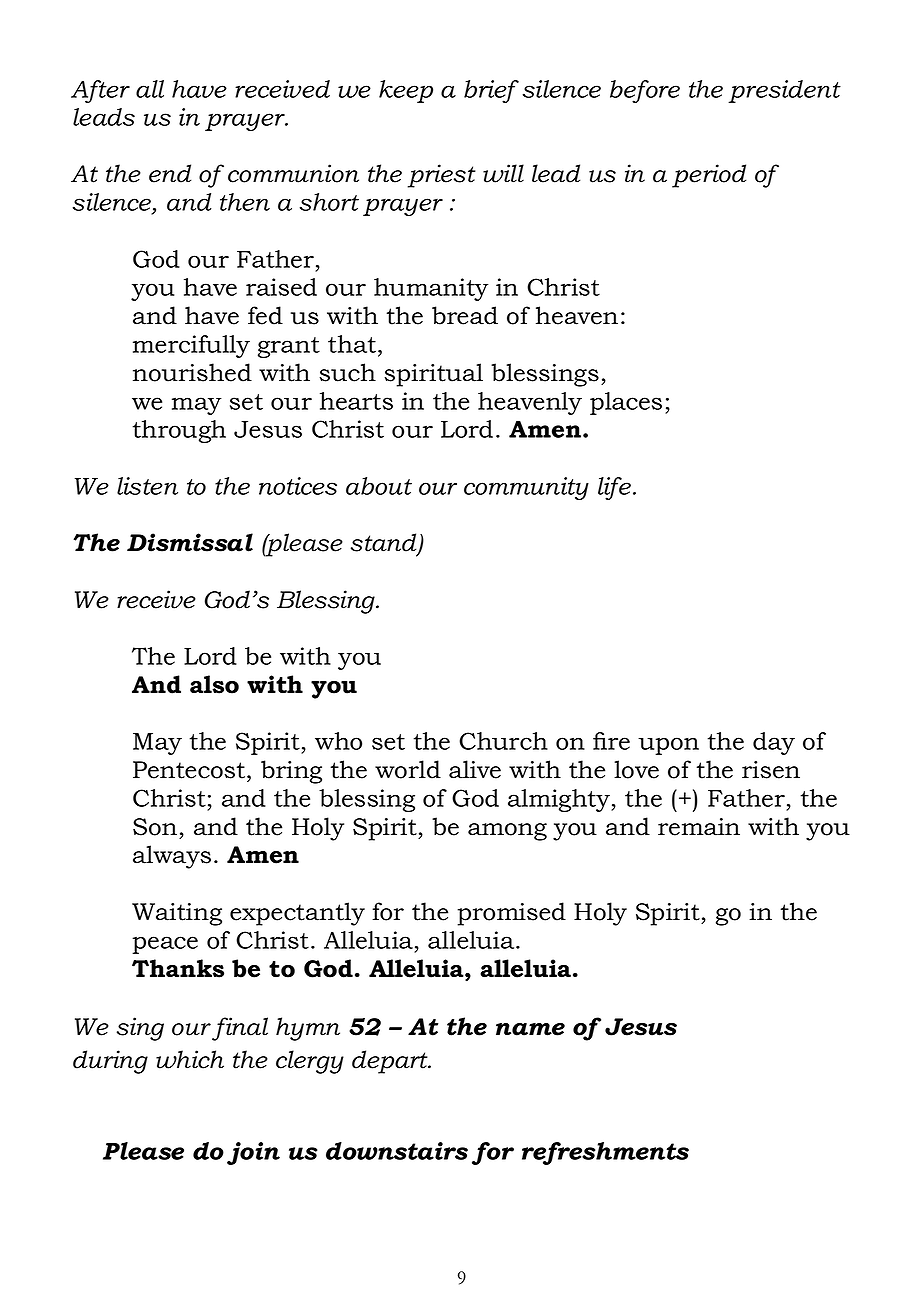  What do you see at coordinates (709, 176) in the image?
I see `period` at bounding box center [709, 176].
